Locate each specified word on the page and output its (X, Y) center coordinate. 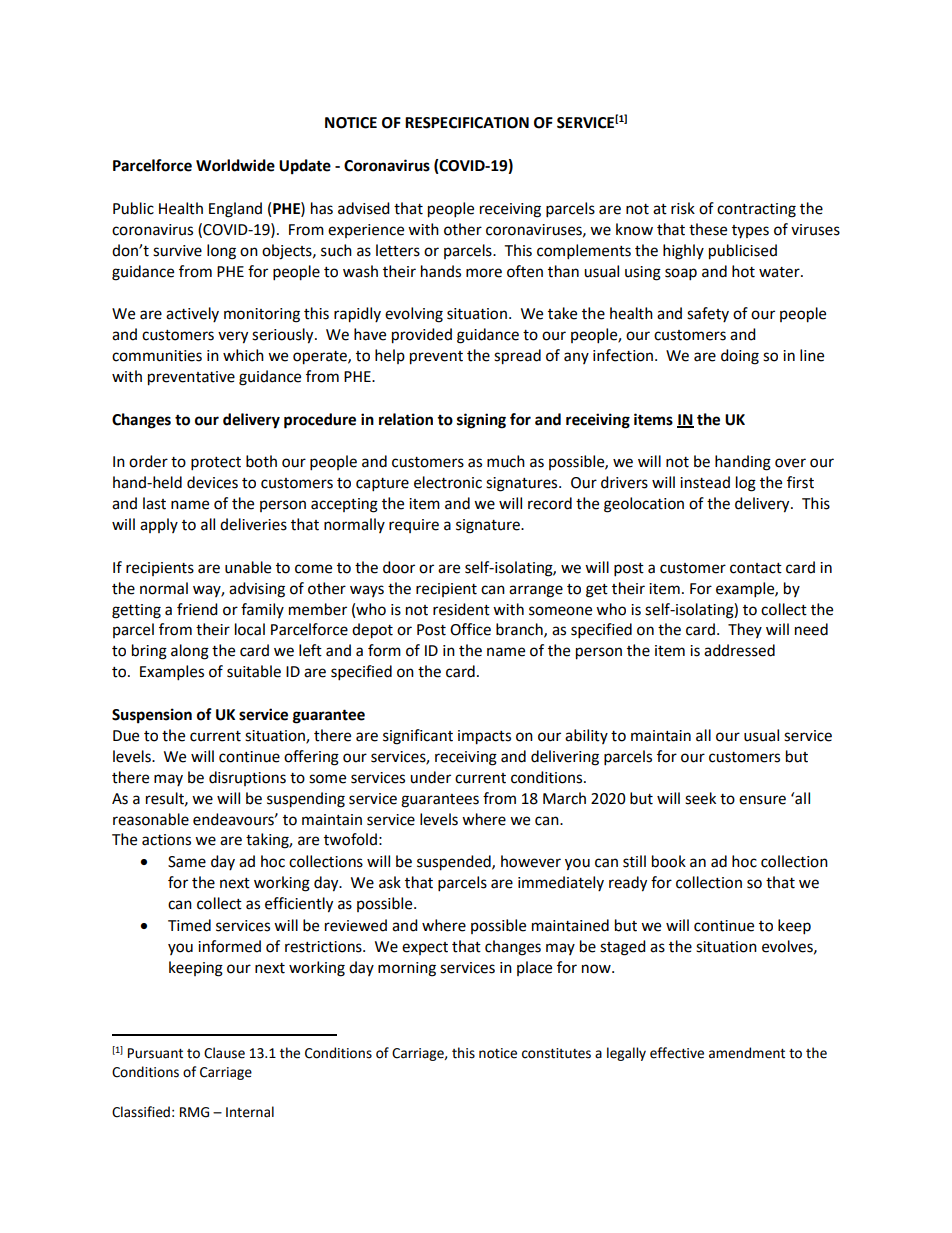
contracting (756, 210)
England (235, 210)
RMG (194, 1112)
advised (364, 208)
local (250, 629)
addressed (739, 650)
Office (470, 629)
